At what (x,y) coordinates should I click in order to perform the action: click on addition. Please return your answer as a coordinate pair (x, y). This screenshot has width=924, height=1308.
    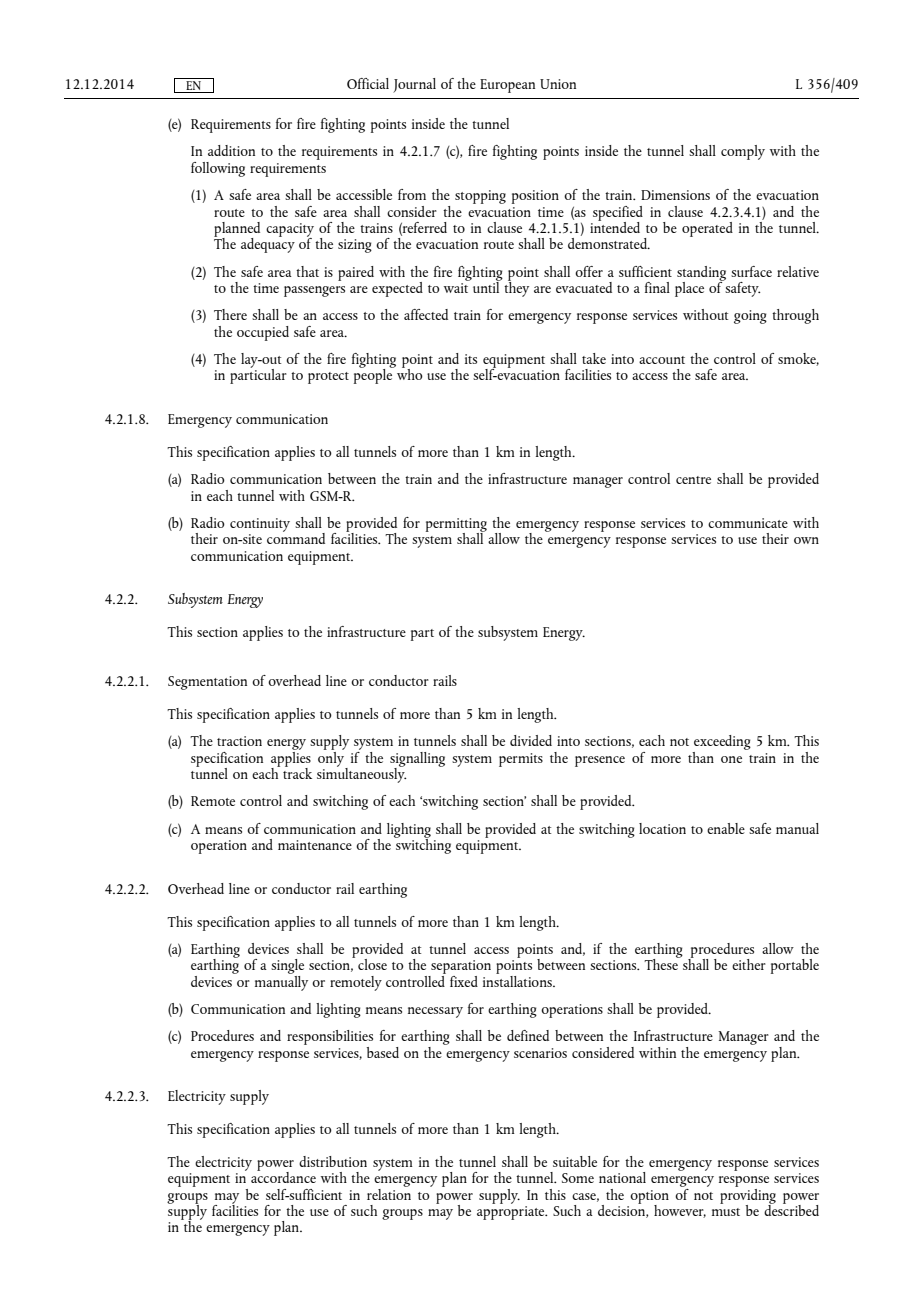
    Looking at the image, I should click on (231, 150).
